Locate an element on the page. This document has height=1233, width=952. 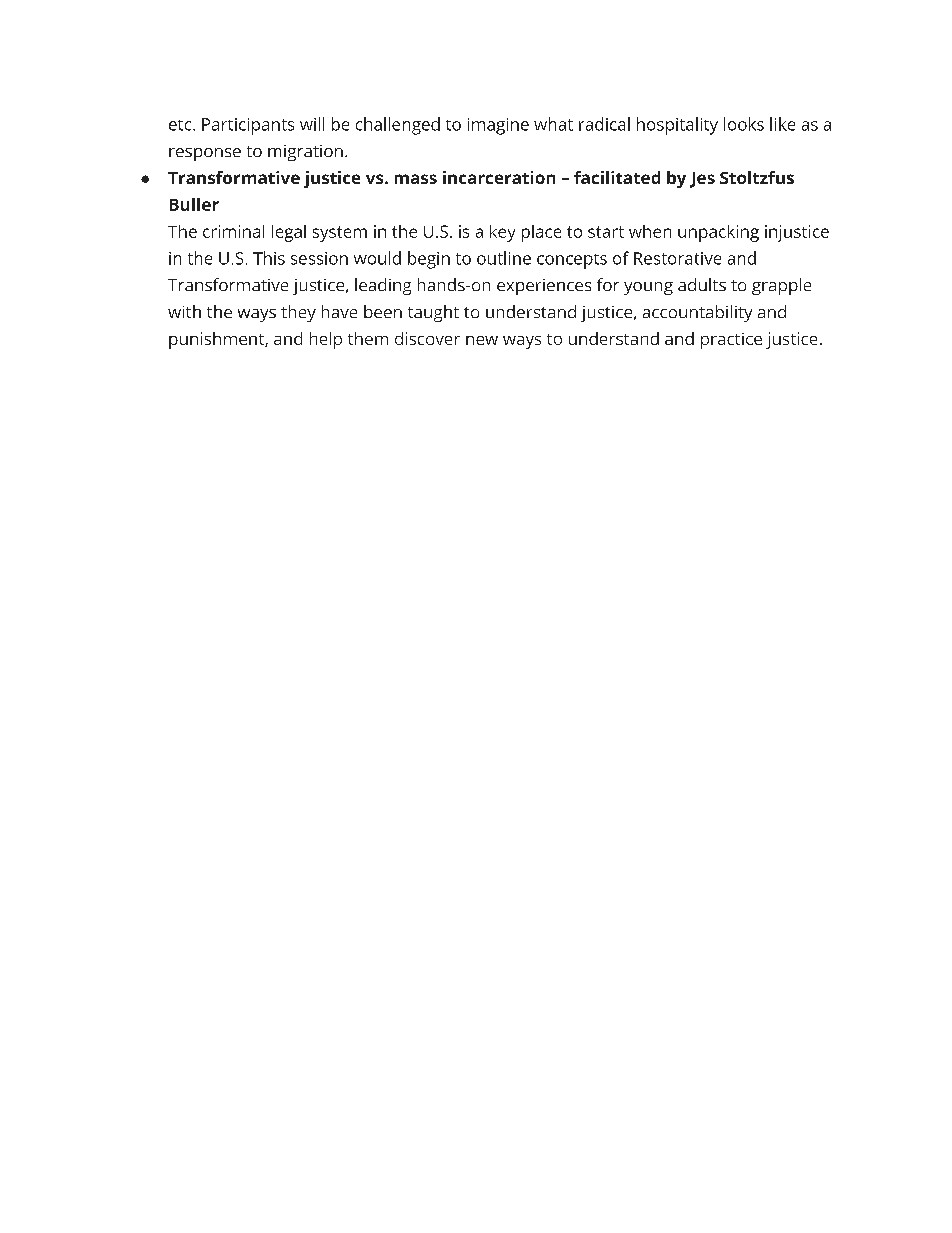
criminal is located at coordinates (233, 231).
